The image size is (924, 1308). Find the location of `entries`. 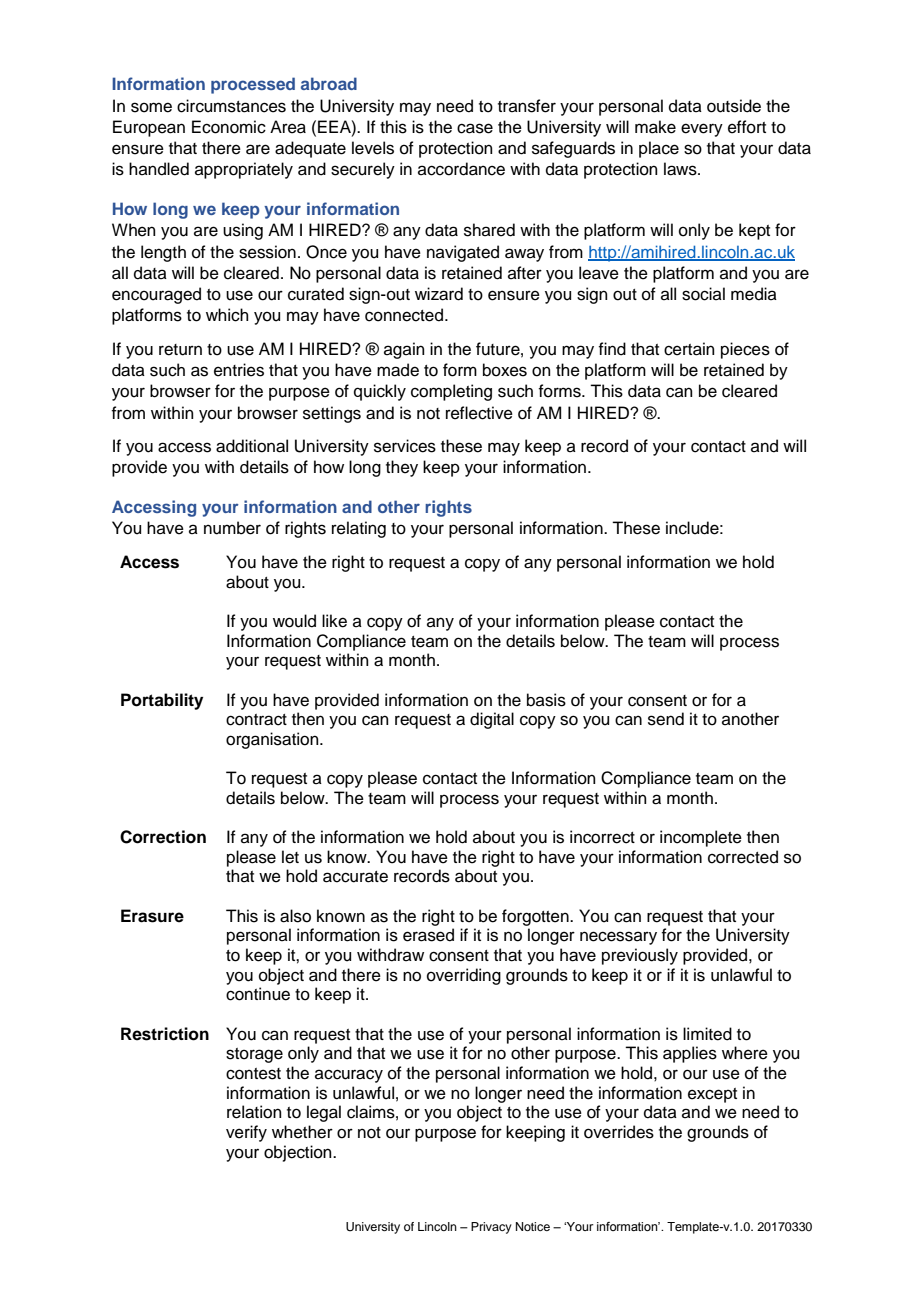

entries is located at coordinates (239, 370).
